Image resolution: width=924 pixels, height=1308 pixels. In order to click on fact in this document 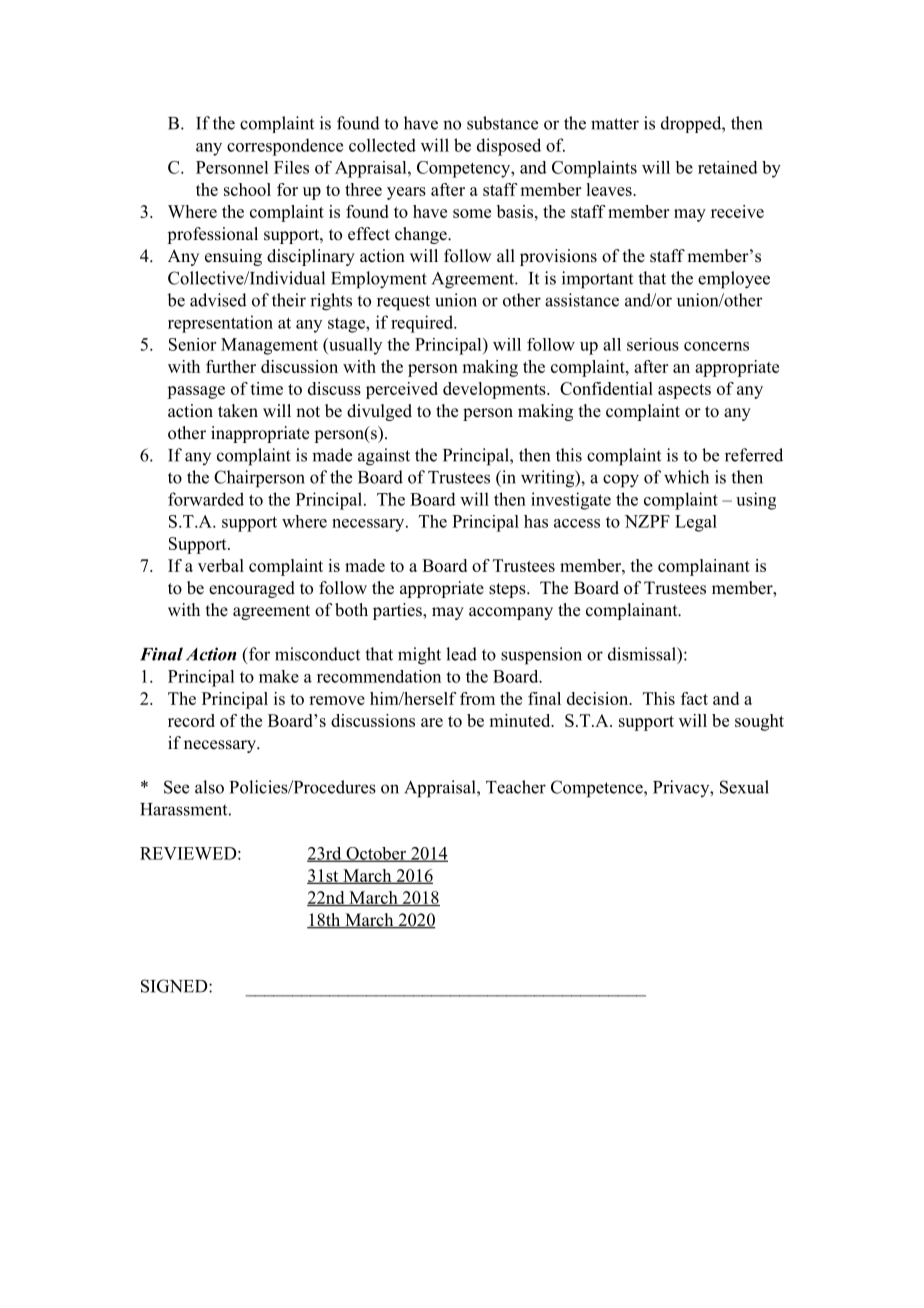, I will do `click(694, 698)`.
